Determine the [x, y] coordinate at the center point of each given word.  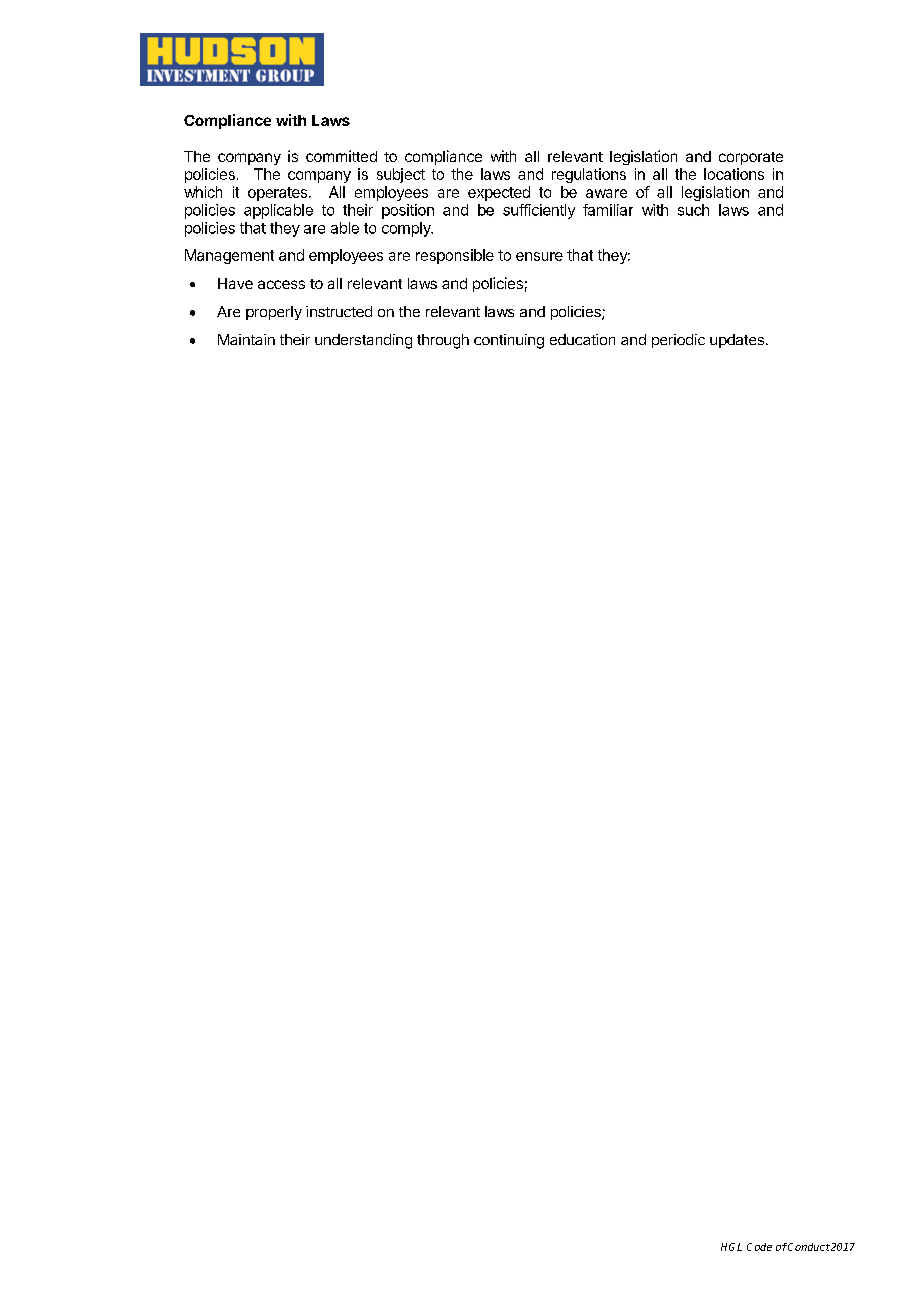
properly [274, 313]
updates [737, 341]
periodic [678, 341]
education [582, 339]
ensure [539, 256]
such [693, 210]
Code [759, 1247]
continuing [509, 341]
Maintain [246, 339]
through [443, 341]
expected [499, 193]
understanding [363, 341]
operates [277, 194]
